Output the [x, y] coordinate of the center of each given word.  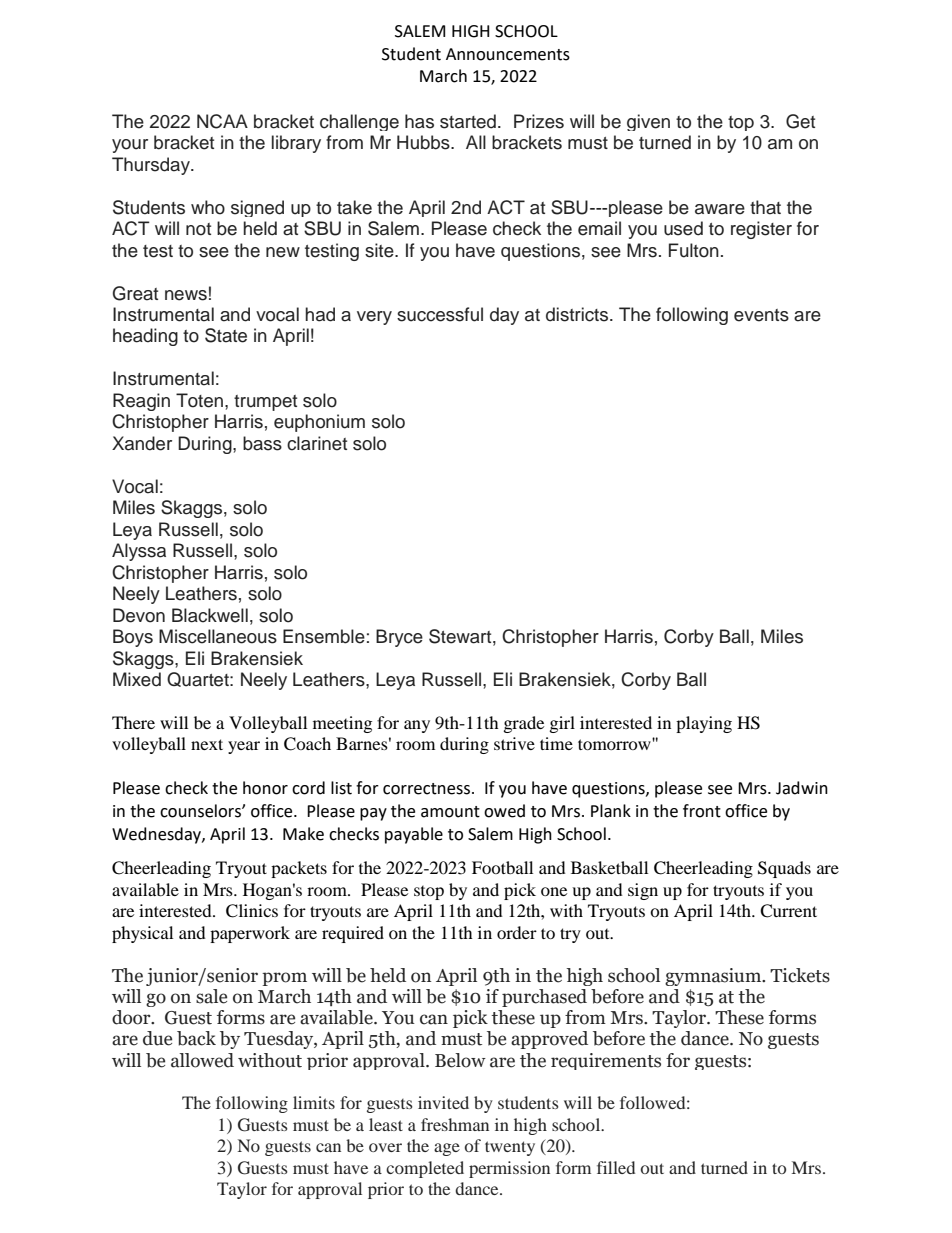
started [468, 121]
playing [704, 724]
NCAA [222, 121]
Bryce [399, 638]
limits [314, 1102]
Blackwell [210, 615]
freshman [455, 1124]
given [648, 122]
